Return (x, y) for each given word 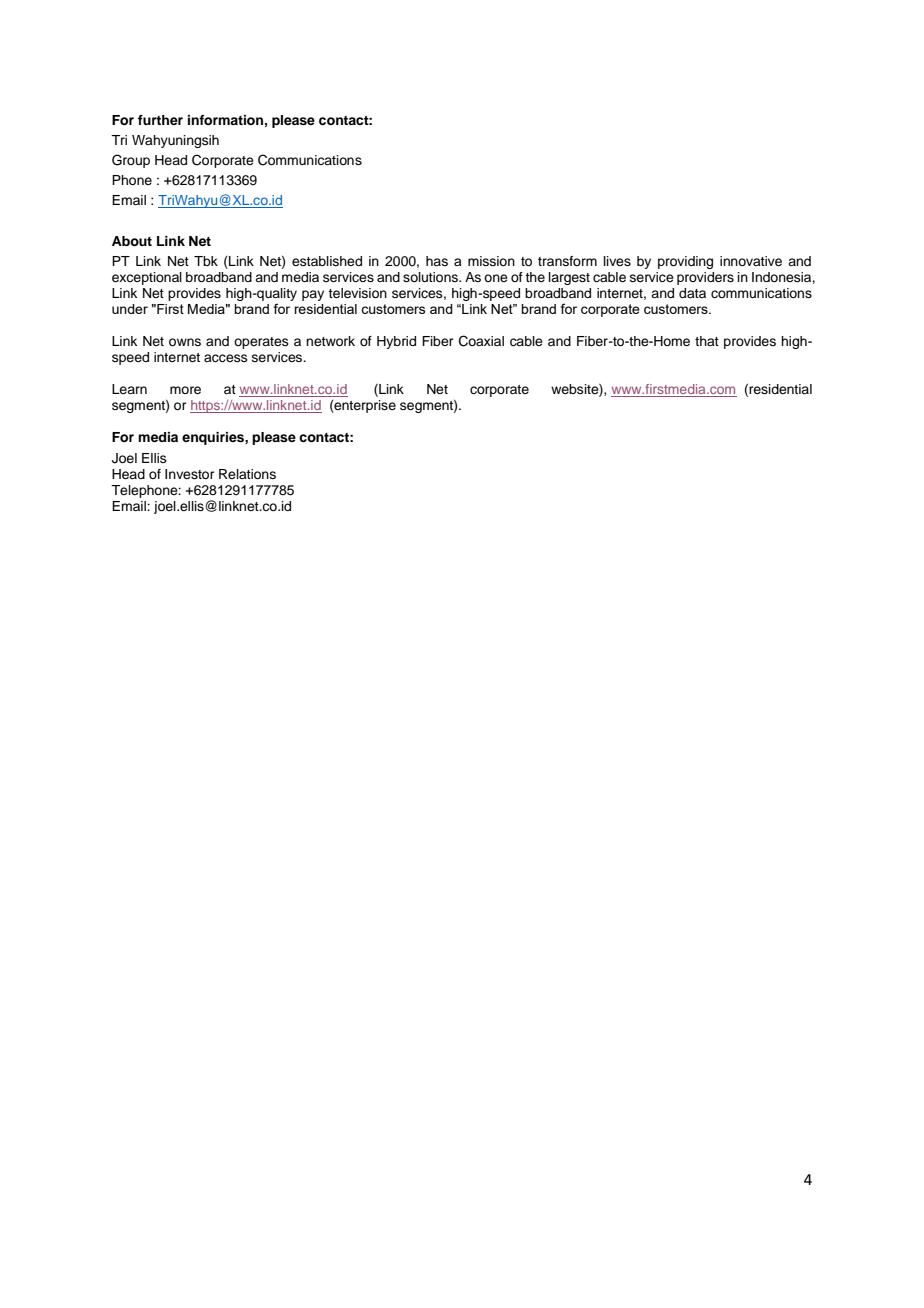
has (437, 261)
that (707, 341)
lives (617, 261)
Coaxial (481, 341)
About (132, 241)
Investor (190, 474)
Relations (247, 474)
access (226, 358)
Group (131, 161)
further (160, 120)
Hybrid (396, 342)
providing (685, 262)
